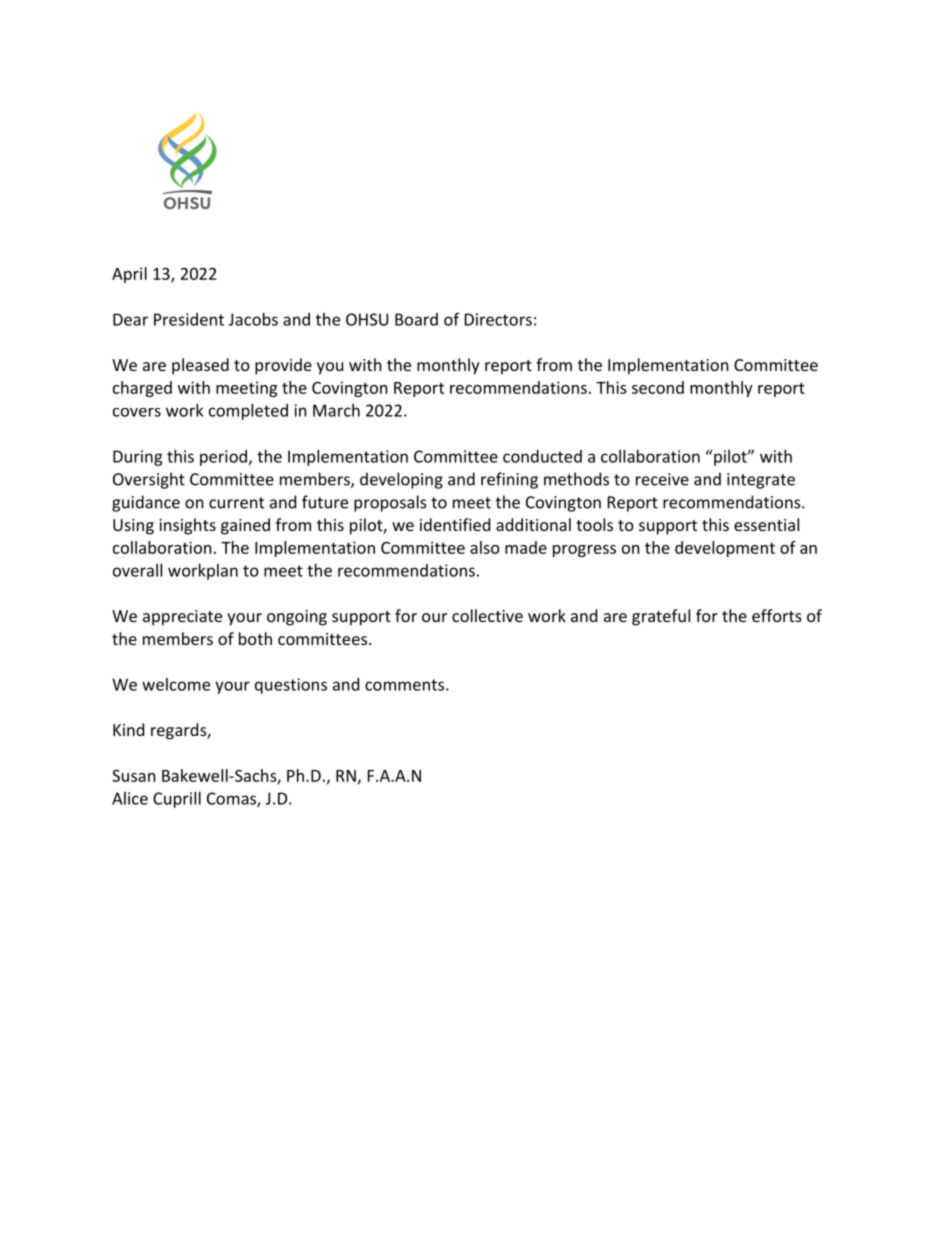  I want to click on President, so click(189, 319).
